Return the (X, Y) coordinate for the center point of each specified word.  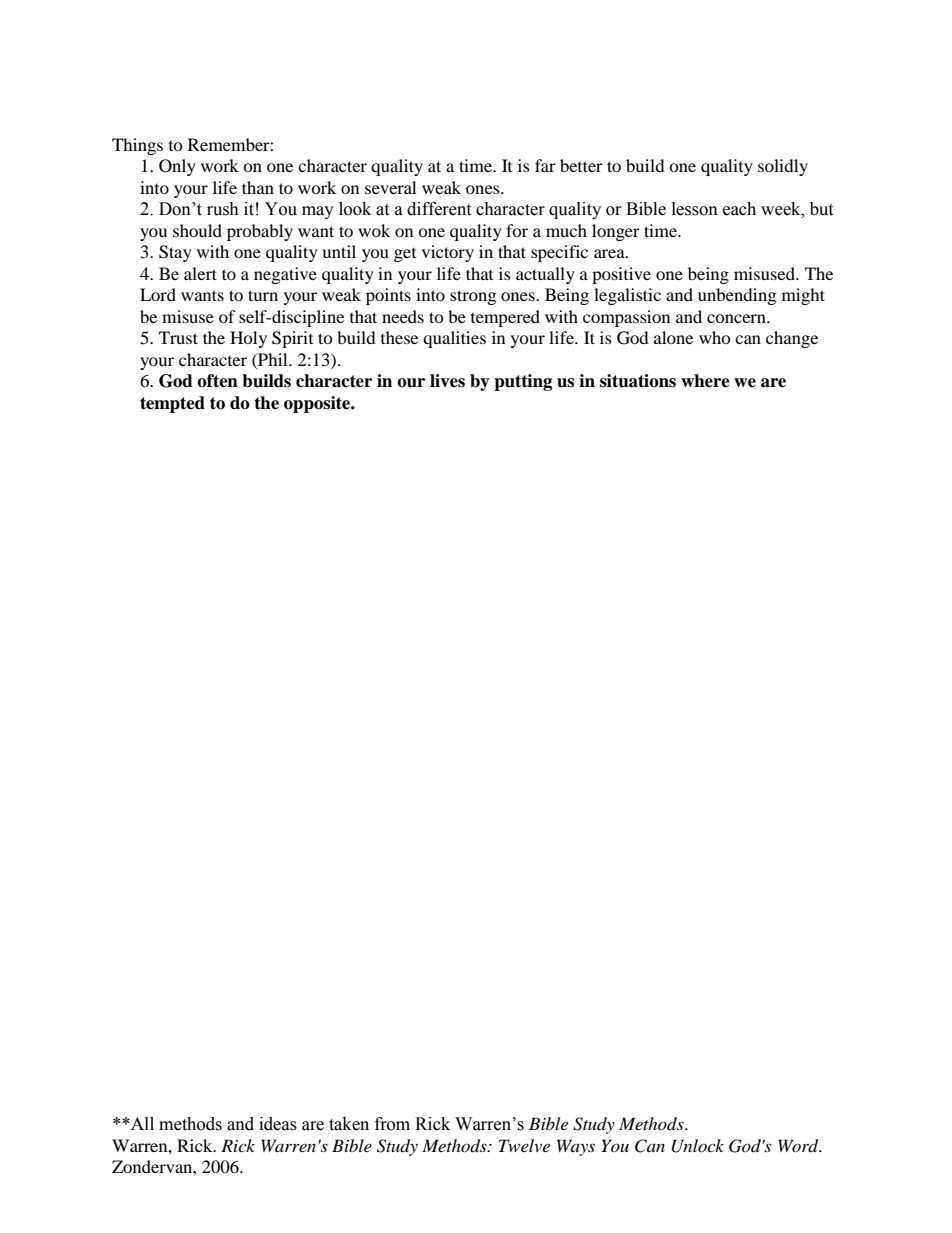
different (439, 209)
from (392, 1124)
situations (638, 381)
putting (523, 382)
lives (447, 381)
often (217, 381)
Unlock (698, 1146)
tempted (172, 404)
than (258, 187)
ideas (278, 1124)
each (739, 209)
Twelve (524, 1145)
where (705, 381)
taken (349, 1124)
